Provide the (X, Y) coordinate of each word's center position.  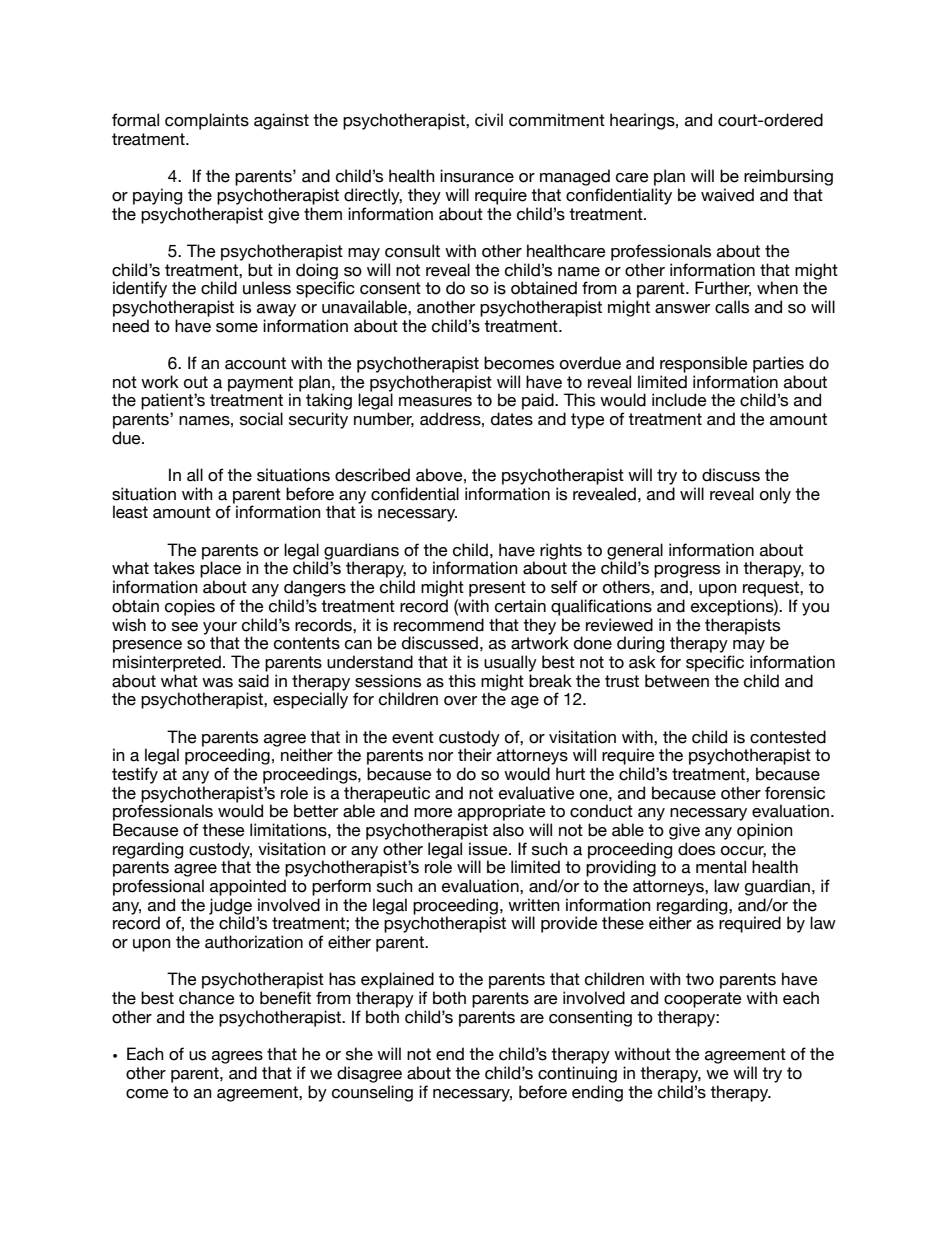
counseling (372, 1093)
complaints (207, 121)
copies (190, 607)
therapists (742, 626)
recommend (439, 625)
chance (207, 998)
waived (727, 195)
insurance (477, 176)
